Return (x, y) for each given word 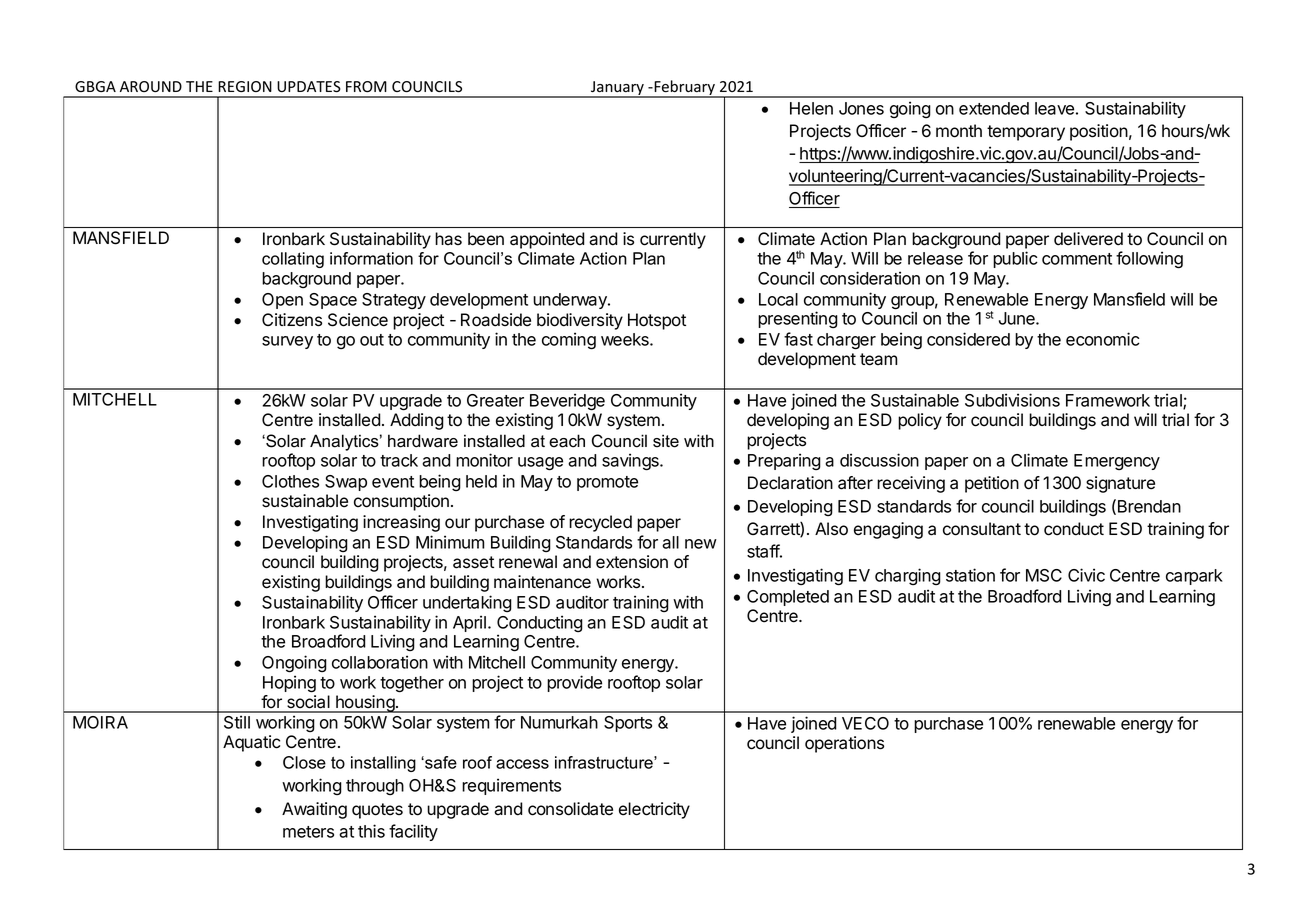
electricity (654, 810)
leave (1054, 108)
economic (1103, 339)
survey (287, 342)
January (617, 89)
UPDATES (309, 87)
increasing (401, 523)
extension (632, 562)
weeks (626, 339)
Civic (1086, 575)
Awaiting (314, 810)
